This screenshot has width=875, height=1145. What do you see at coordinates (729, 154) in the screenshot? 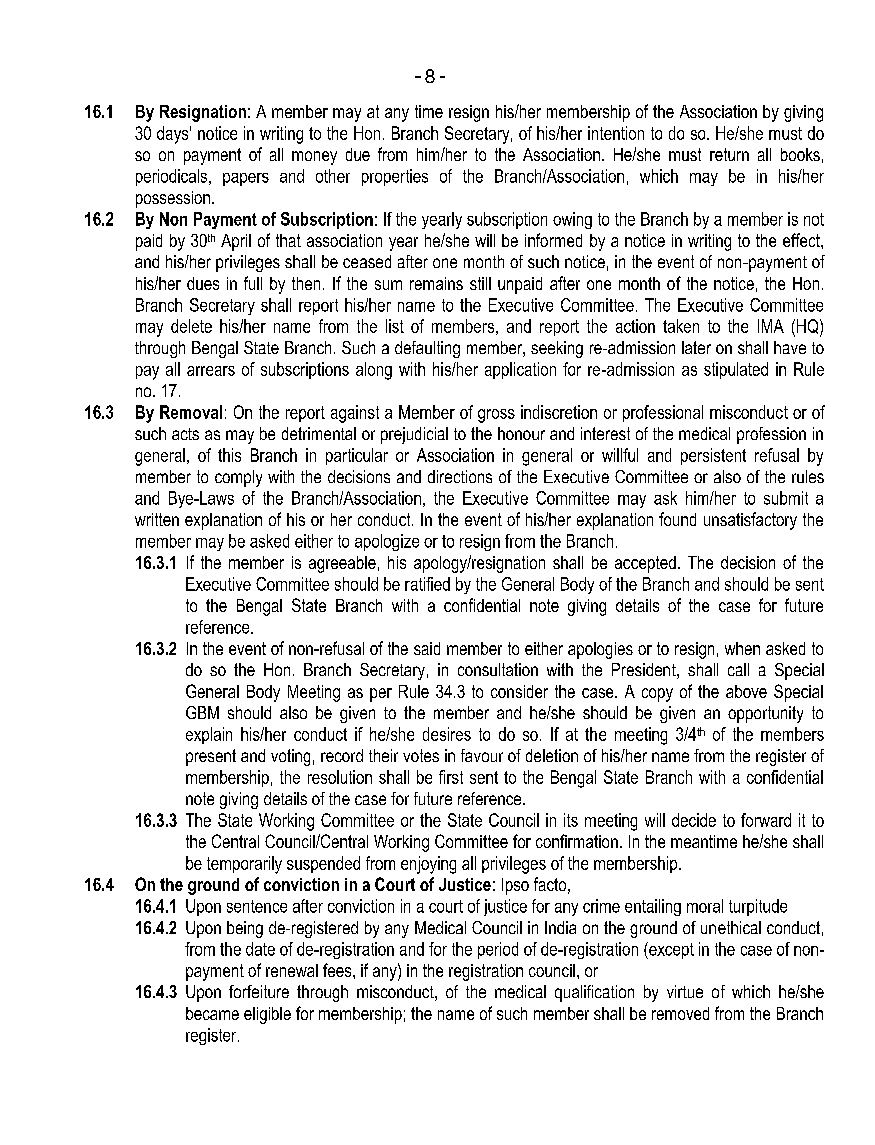
I see `return` at bounding box center [729, 154].
